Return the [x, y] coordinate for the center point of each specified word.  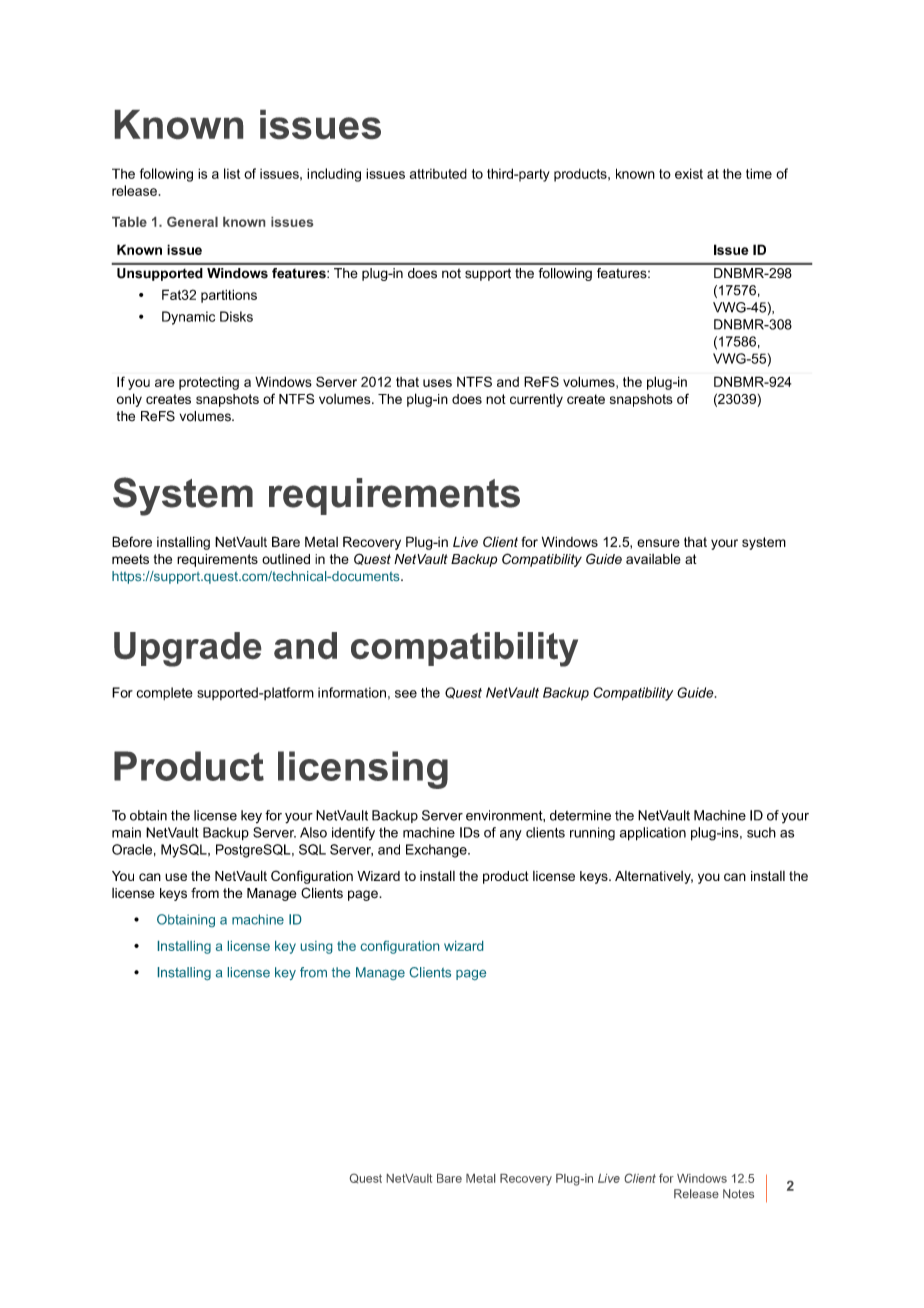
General [192, 222]
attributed [438, 174]
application [653, 834]
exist [689, 173]
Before [132, 541]
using [316, 947]
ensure [658, 543]
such [761, 832]
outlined [286, 559]
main [126, 832]
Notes [738, 1193]
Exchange [437, 851]
